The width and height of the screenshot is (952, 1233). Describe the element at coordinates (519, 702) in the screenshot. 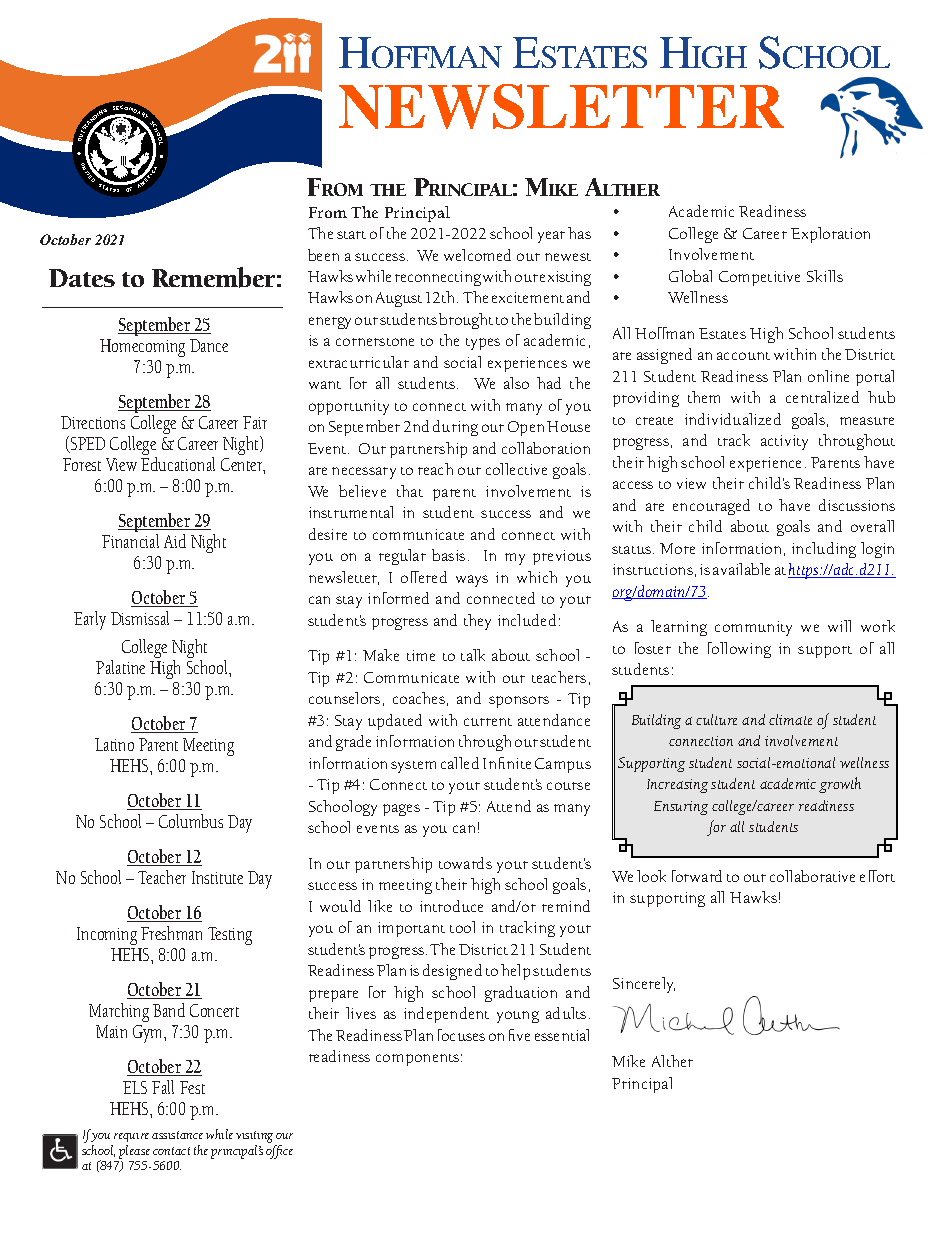

I see `sponsors` at that location.
